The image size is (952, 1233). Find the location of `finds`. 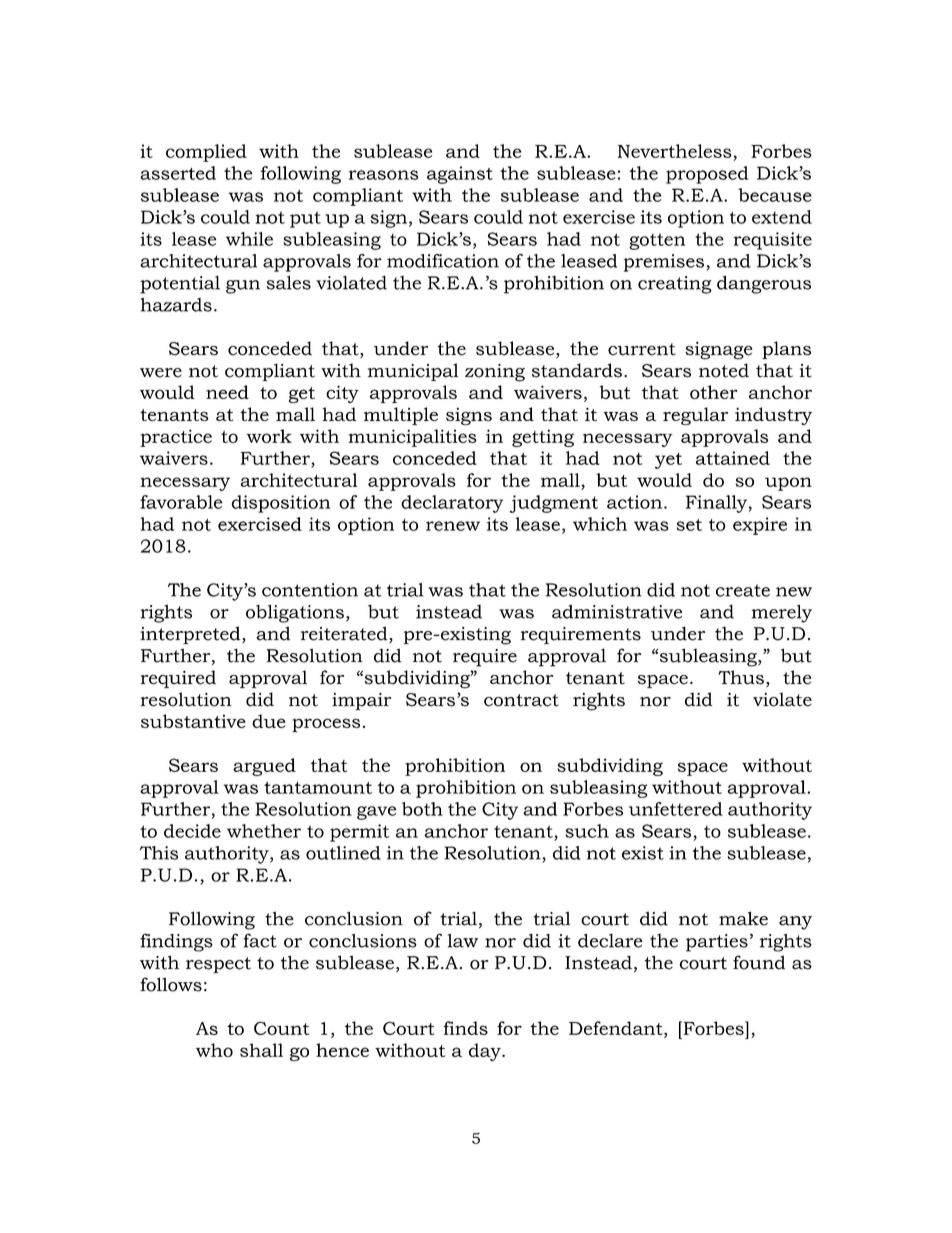

finds is located at coordinates (465, 1028).
